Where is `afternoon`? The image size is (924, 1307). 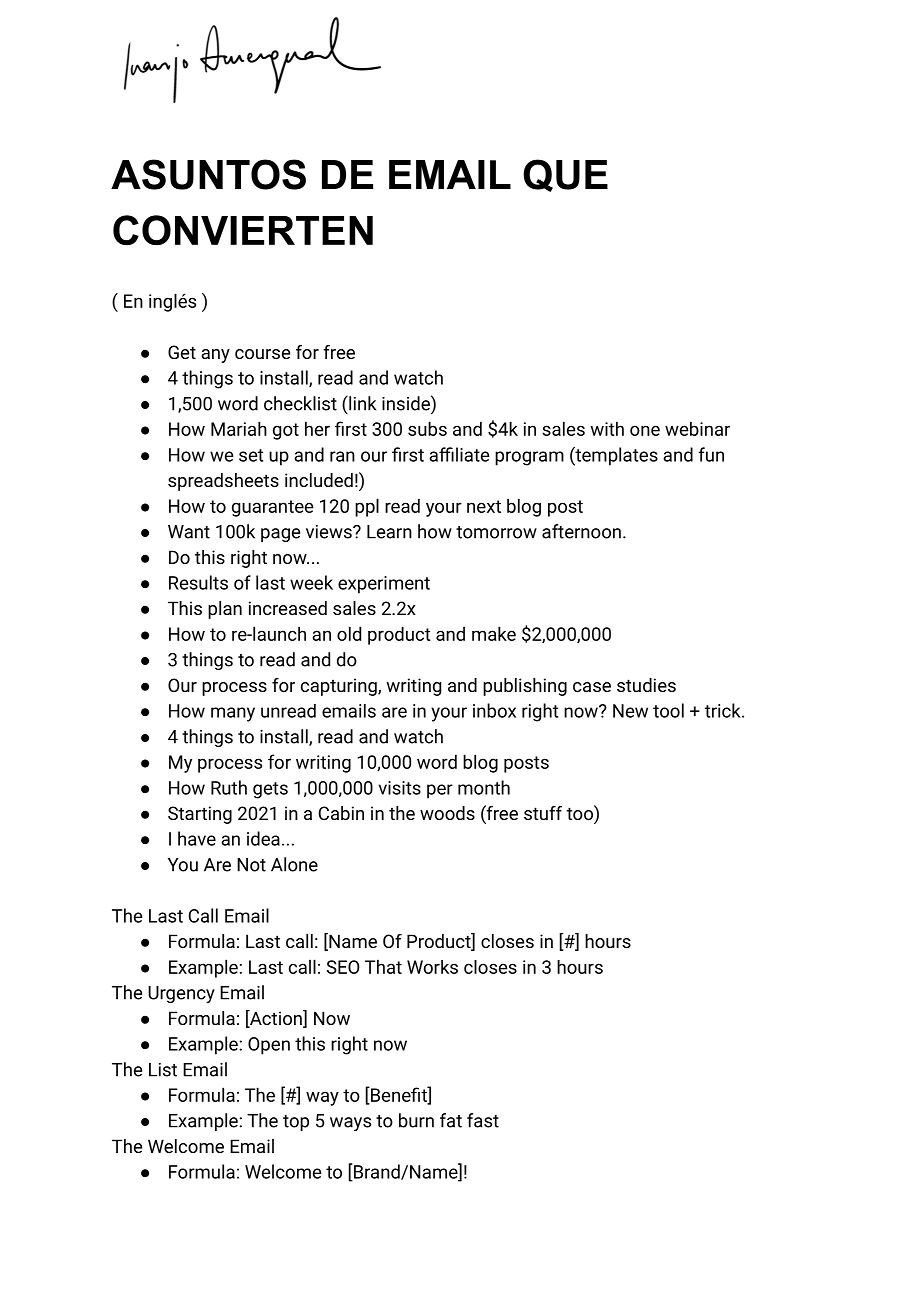 afternoon is located at coordinates (581, 531).
